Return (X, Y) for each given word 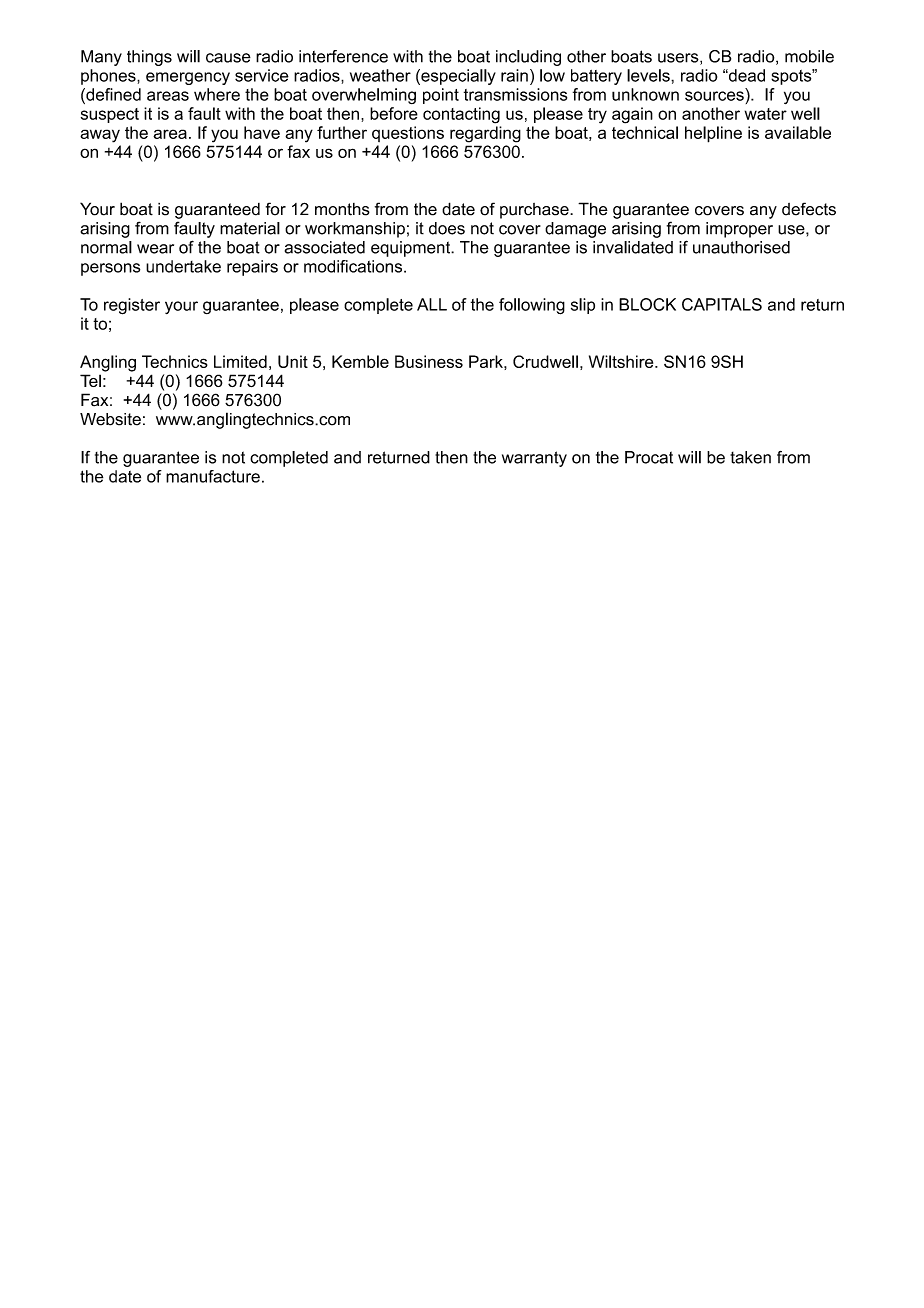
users (679, 59)
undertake (183, 266)
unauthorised (741, 247)
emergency (188, 78)
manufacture (213, 476)
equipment (412, 249)
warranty (534, 459)
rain (514, 75)
